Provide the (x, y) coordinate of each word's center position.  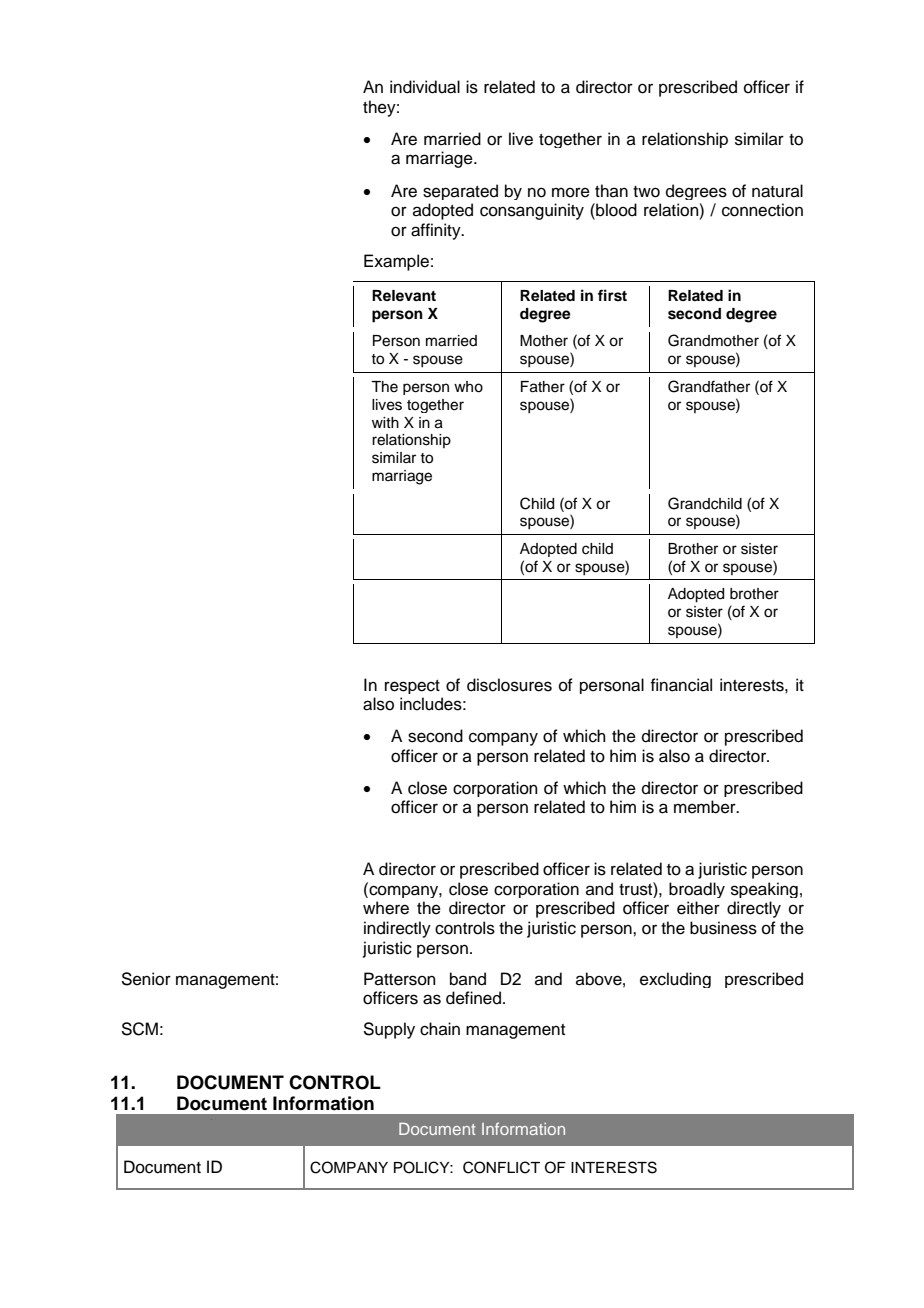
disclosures (509, 685)
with (385, 422)
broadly (697, 890)
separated (460, 192)
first (612, 295)
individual (425, 87)
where (386, 908)
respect (412, 687)
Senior (146, 979)
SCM (139, 1029)
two (646, 192)
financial (681, 685)
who (468, 387)
